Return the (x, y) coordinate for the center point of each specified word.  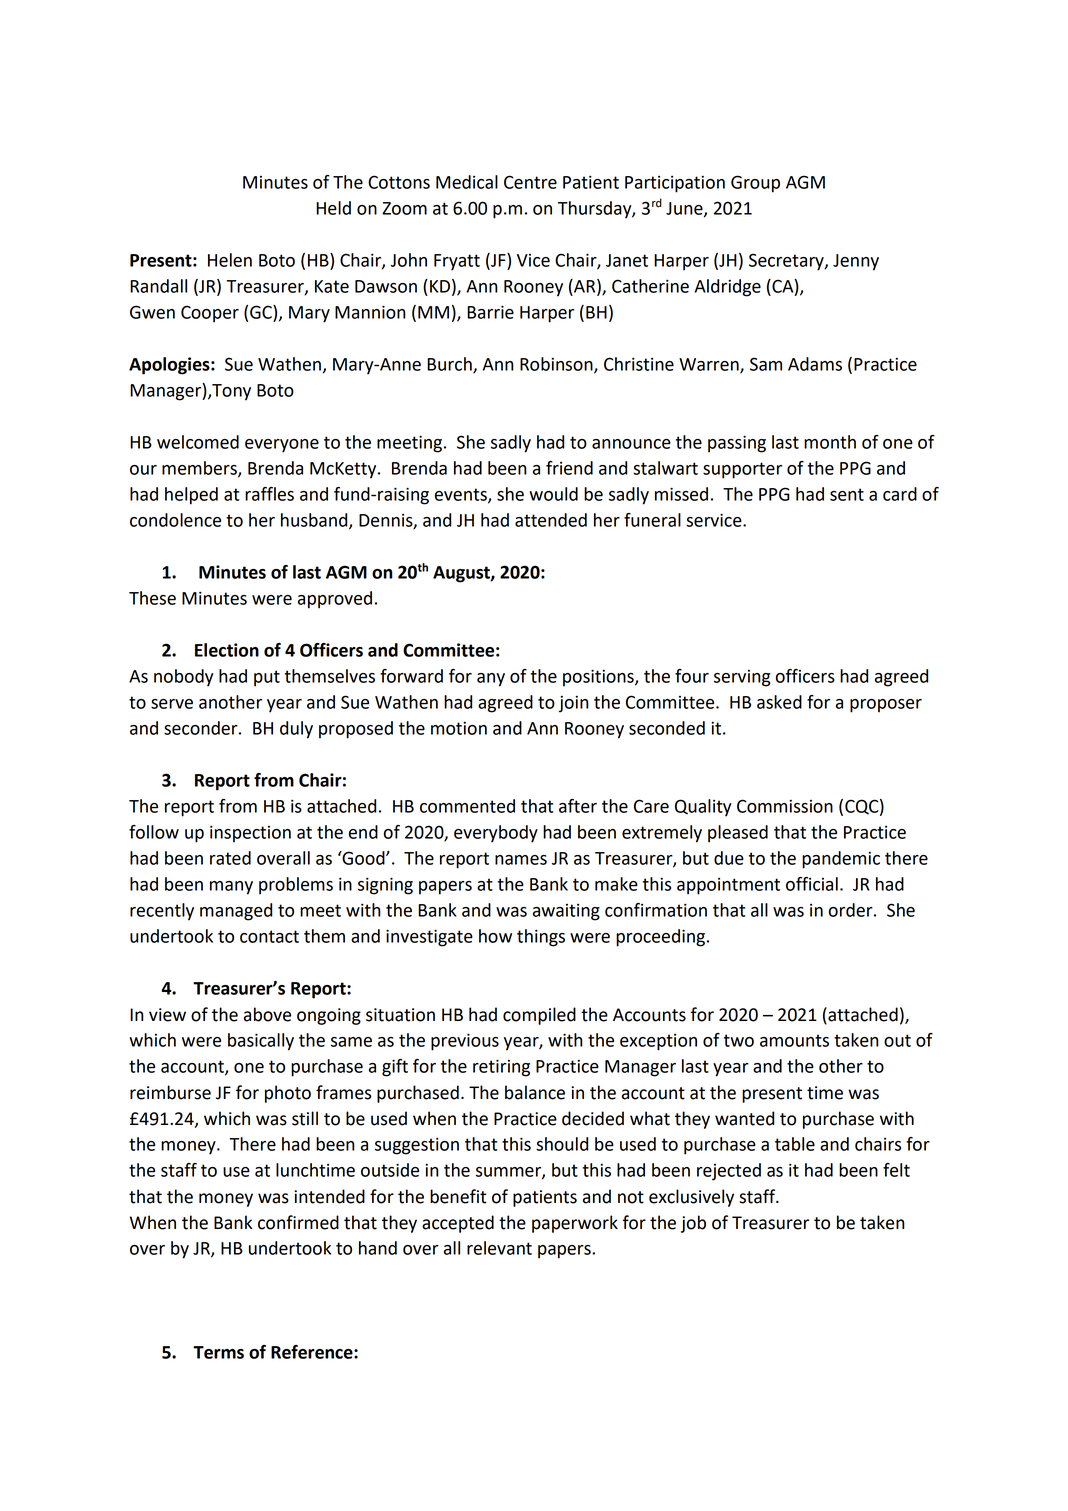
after (578, 806)
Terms (218, 1352)
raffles (269, 494)
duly (296, 730)
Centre (530, 182)
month (830, 442)
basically (261, 1042)
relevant (499, 1248)
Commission (785, 806)
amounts (794, 1040)
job (693, 1224)
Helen (230, 260)
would (553, 494)
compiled (539, 1016)
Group (755, 184)
